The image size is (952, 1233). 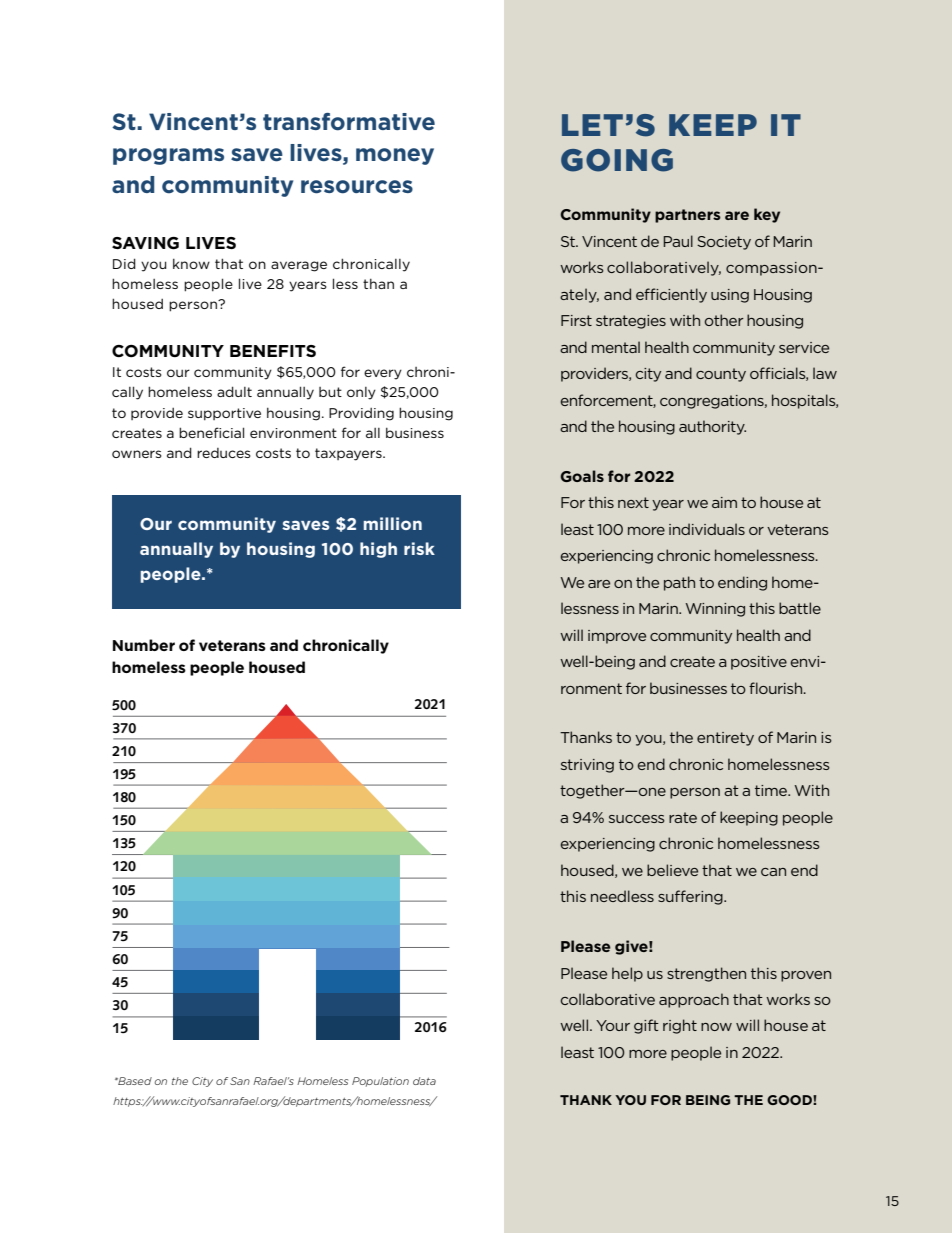 What do you see at coordinates (424, 1081) in the screenshot?
I see `data` at bounding box center [424, 1081].
